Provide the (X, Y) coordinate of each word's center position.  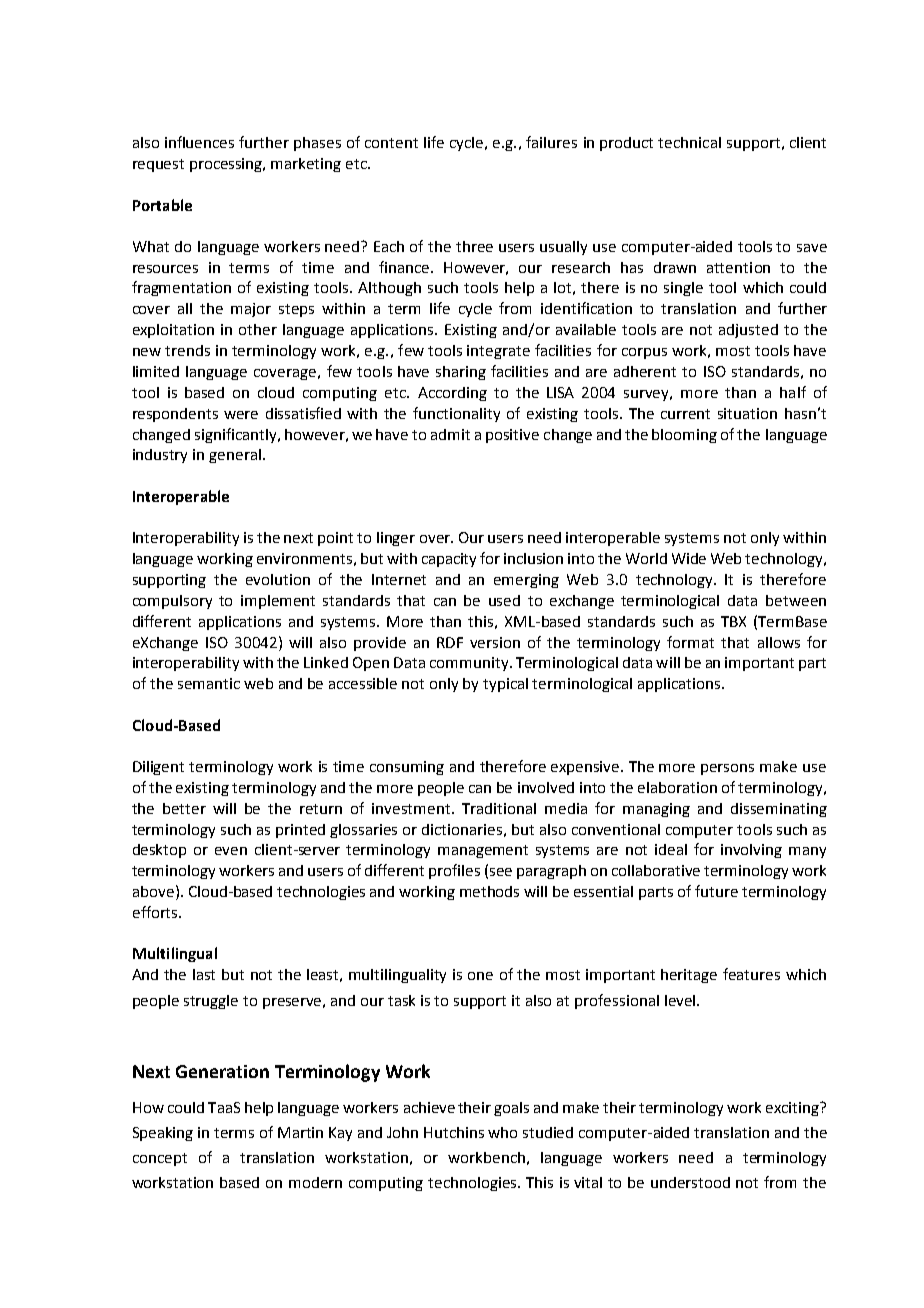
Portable (162, 205)
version (495, 642)
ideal (671, 849)
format (690, 642)
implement (278, 602)
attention (738, 267)
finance (405, 267)
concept (160, 1159)
